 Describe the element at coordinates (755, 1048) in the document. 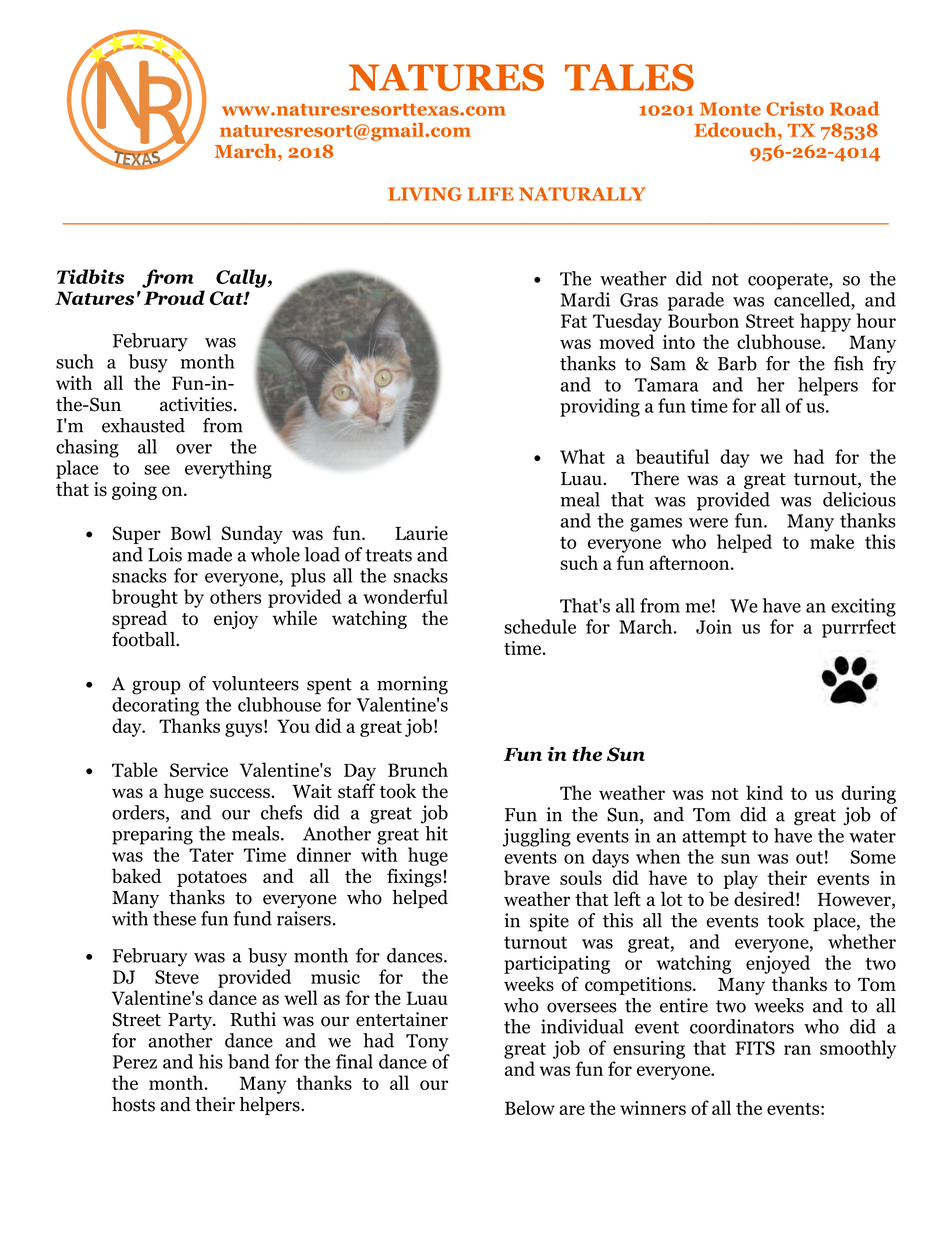

I see `FITS` at that location.
